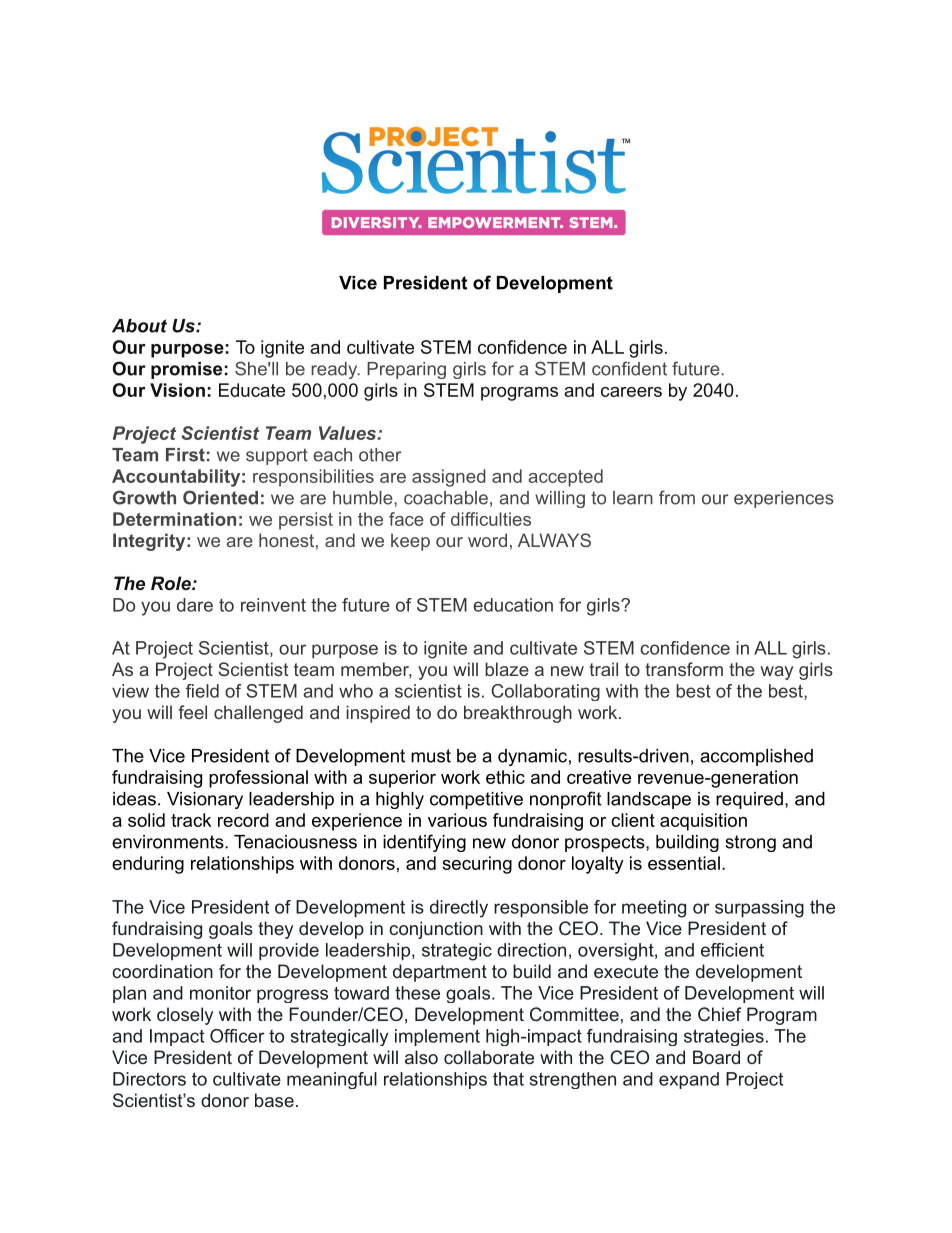 The height and width of the screenshot is (1233, 952). Describe the element at coordinates (513, 605) in the screenshot. I see `education` at that location.
